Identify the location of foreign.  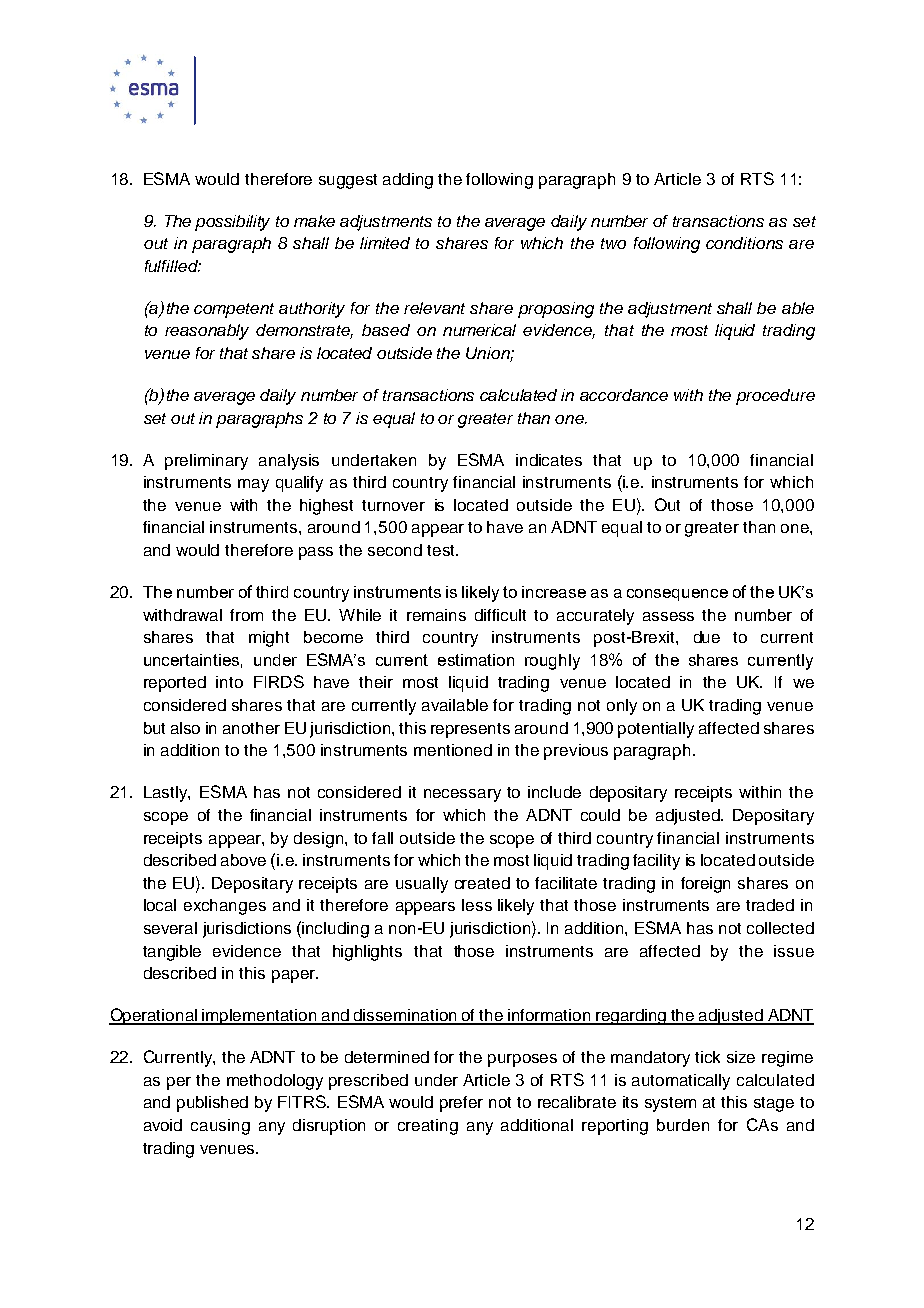
(705, 885).
